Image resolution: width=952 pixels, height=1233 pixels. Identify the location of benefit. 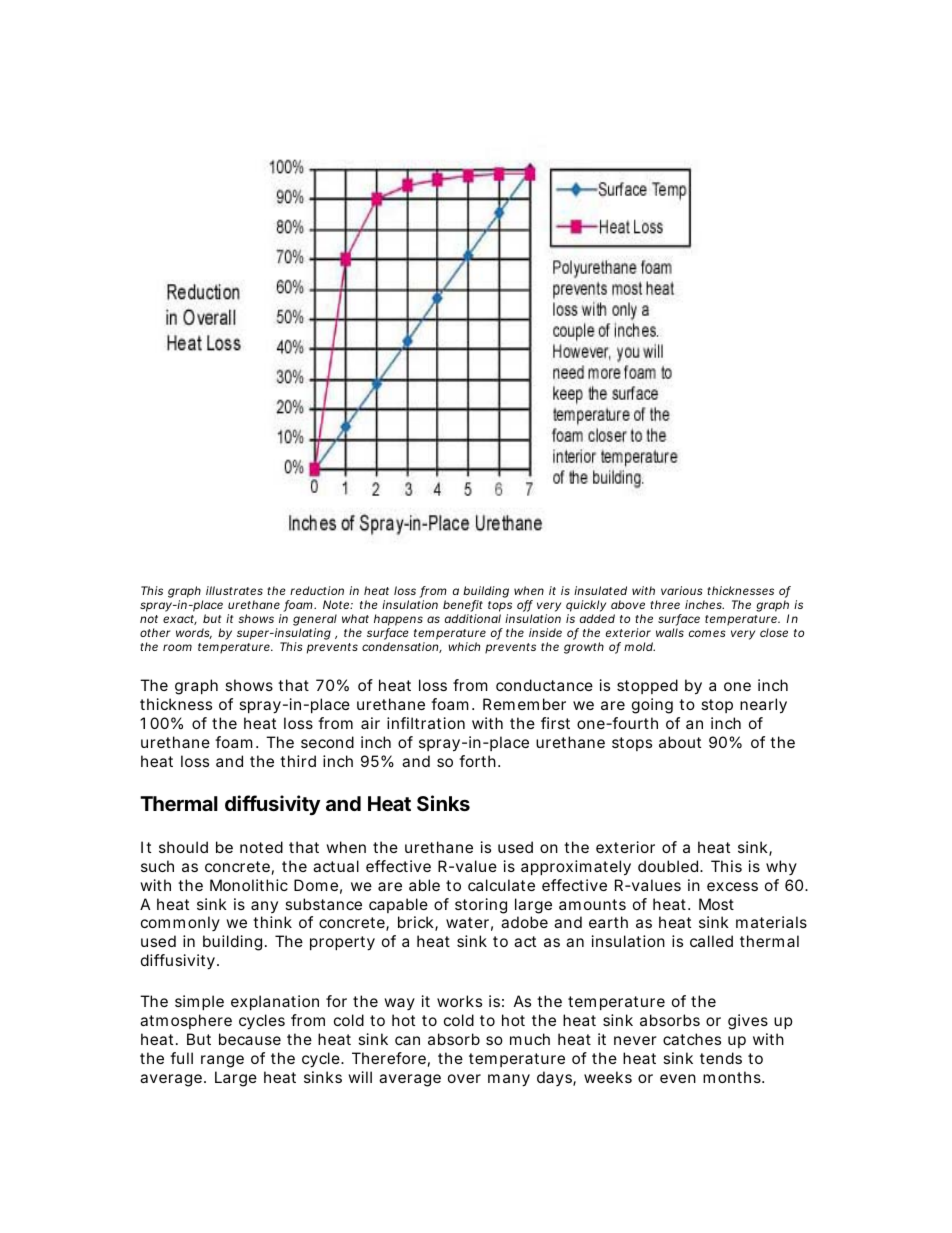
(463, 606).
